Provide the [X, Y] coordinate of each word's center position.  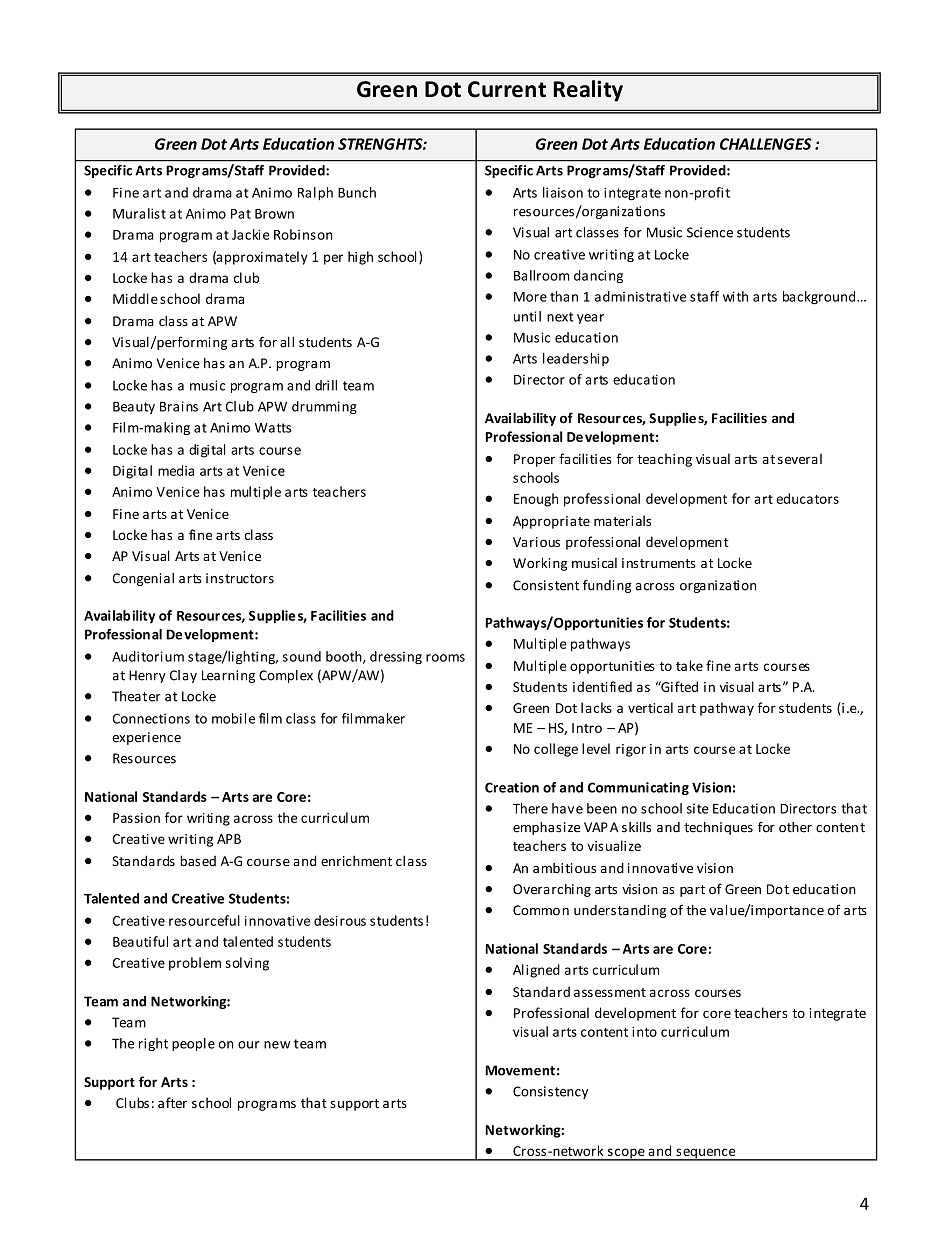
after [172, 1102]
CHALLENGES [766, 144]
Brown [274, 214]
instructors [240, 578]
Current [507, 89]
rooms [445, 658]
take [689, 665]
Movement [520, 1070]
